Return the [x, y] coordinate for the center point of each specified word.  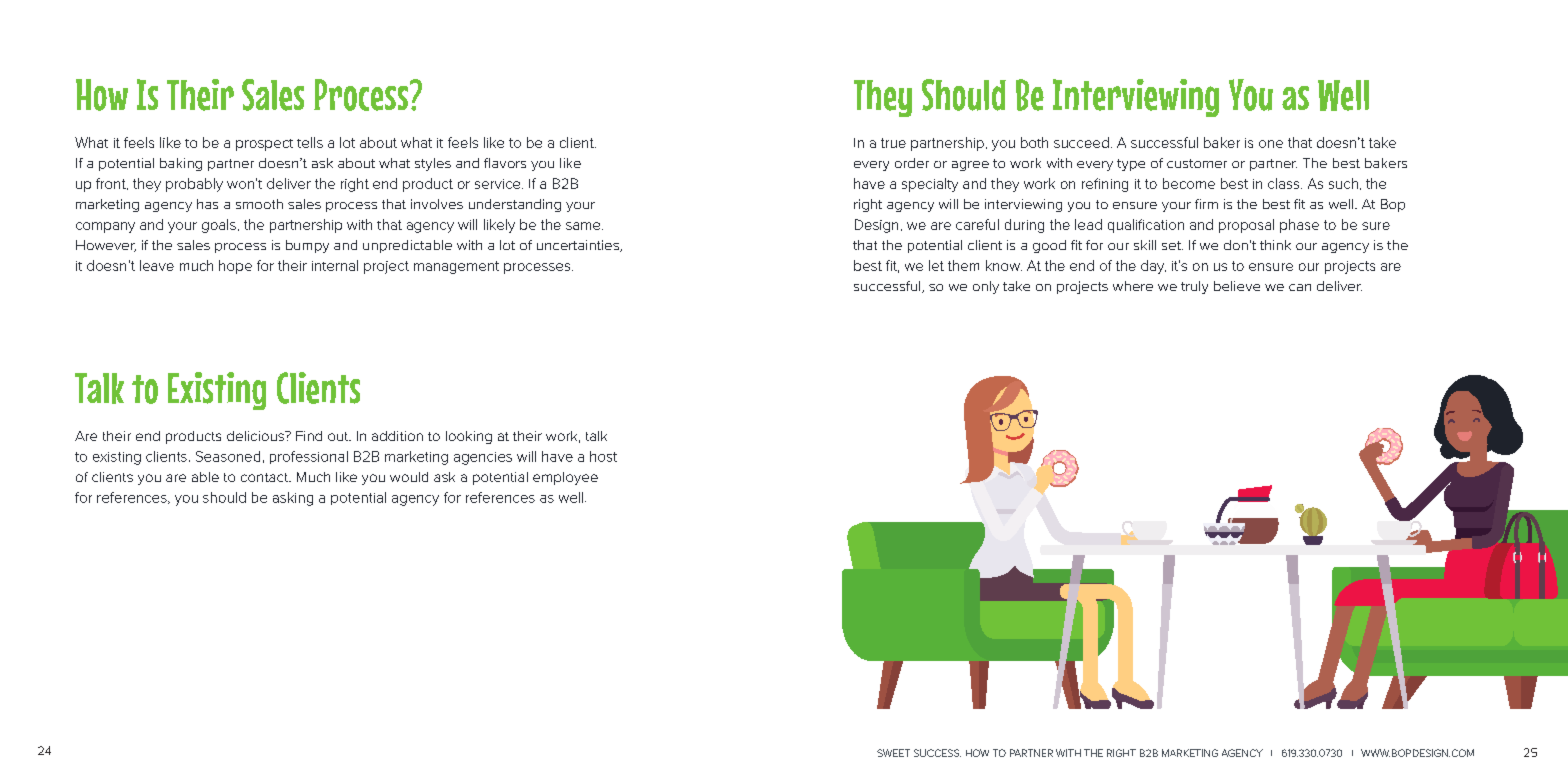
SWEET [893, 753]
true [893, 143]
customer [1197, 163]
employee [565, 478]
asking [293, 499]
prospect [264, 145]
